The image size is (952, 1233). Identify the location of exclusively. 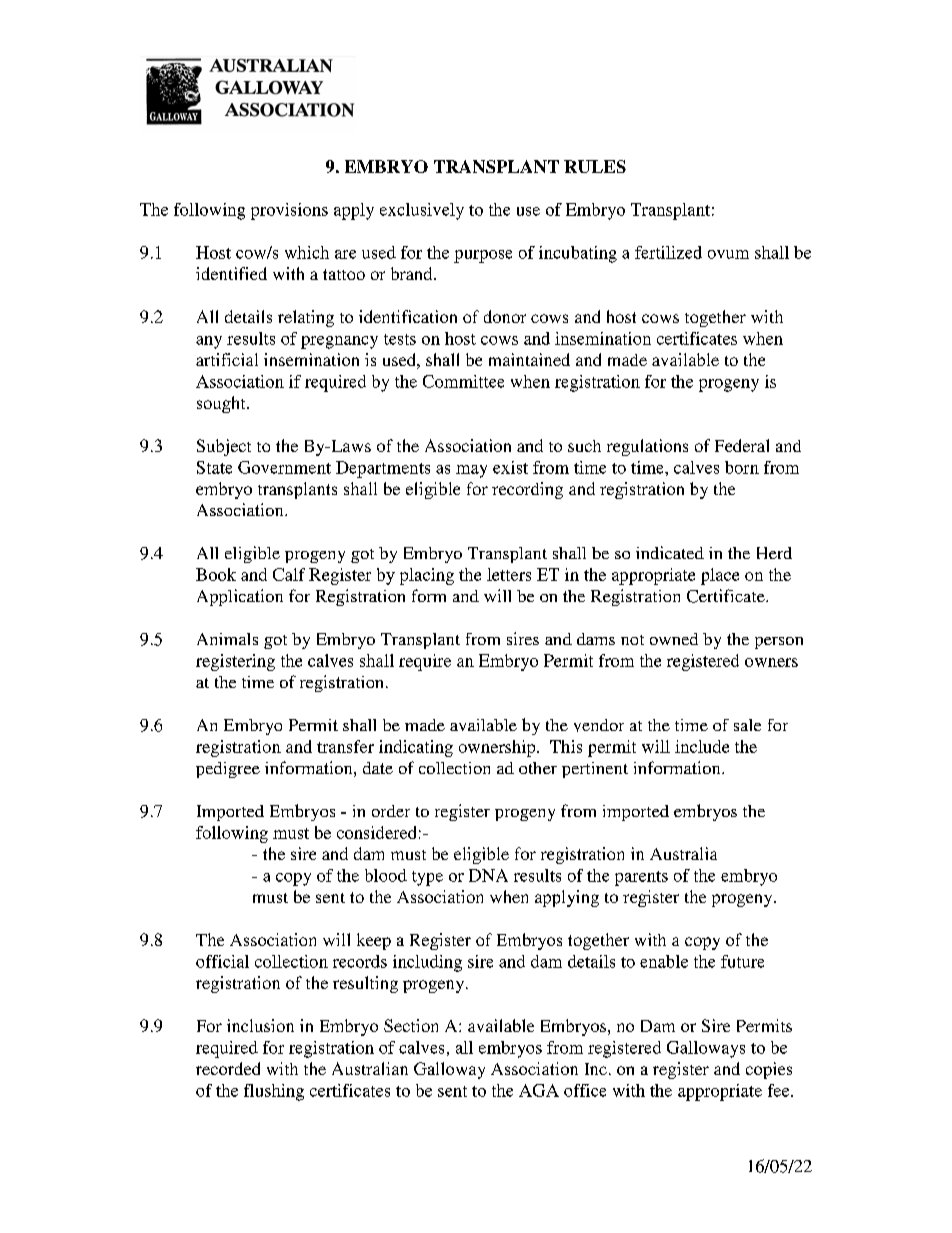
(422, 211).
